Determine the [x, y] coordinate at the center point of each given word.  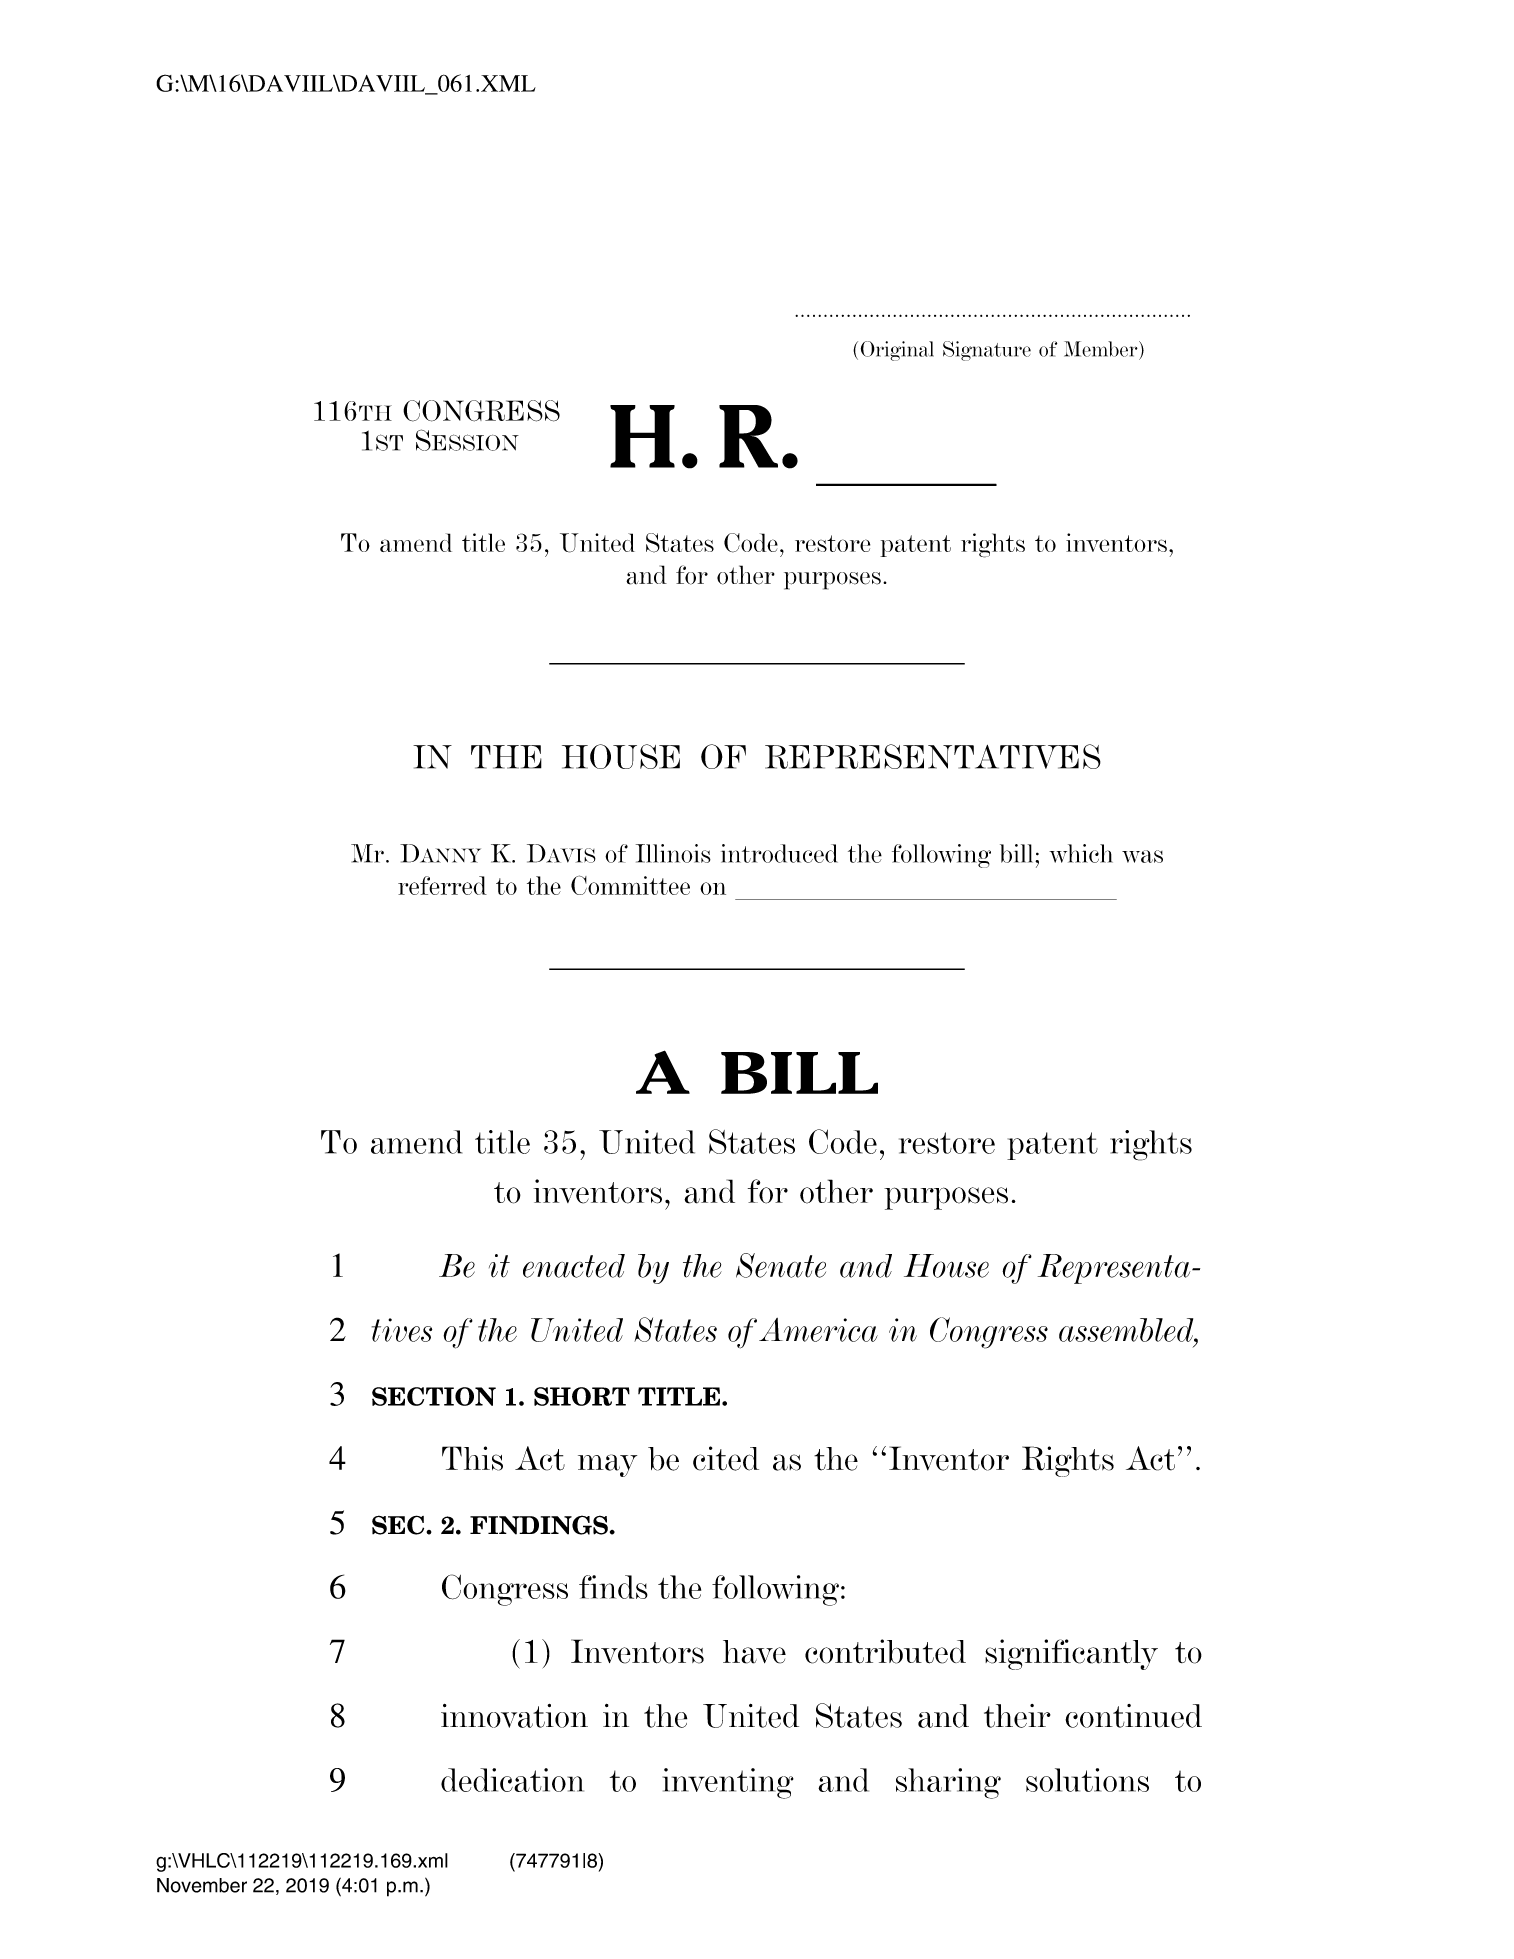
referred [442, 885]
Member [1102, 349]
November [202, 1885]
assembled [1127, 1330]
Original [897, 351]
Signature [987, 351]
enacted [574, 1266]
